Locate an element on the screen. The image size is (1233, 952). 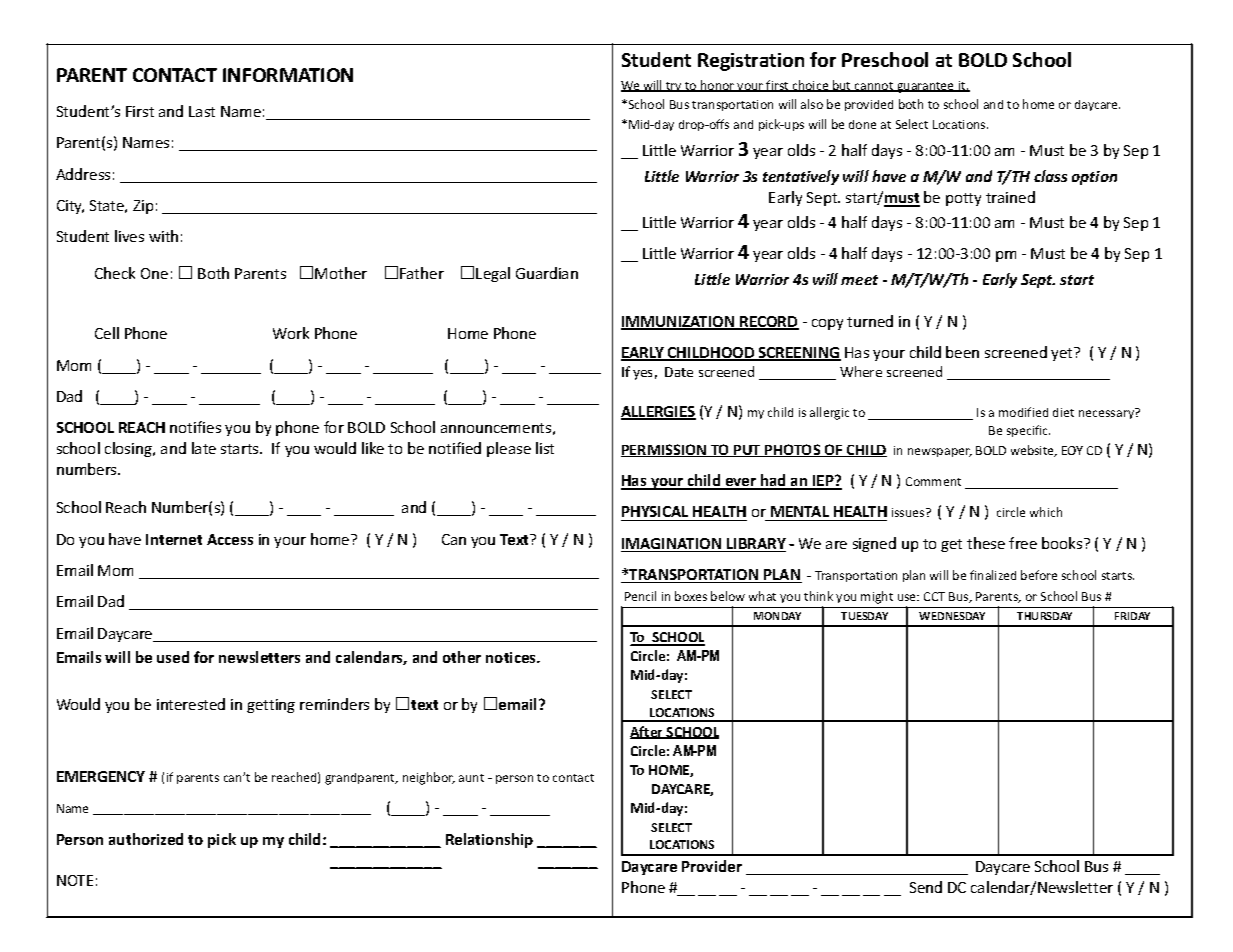
used is located at coordinates (173, 657).
